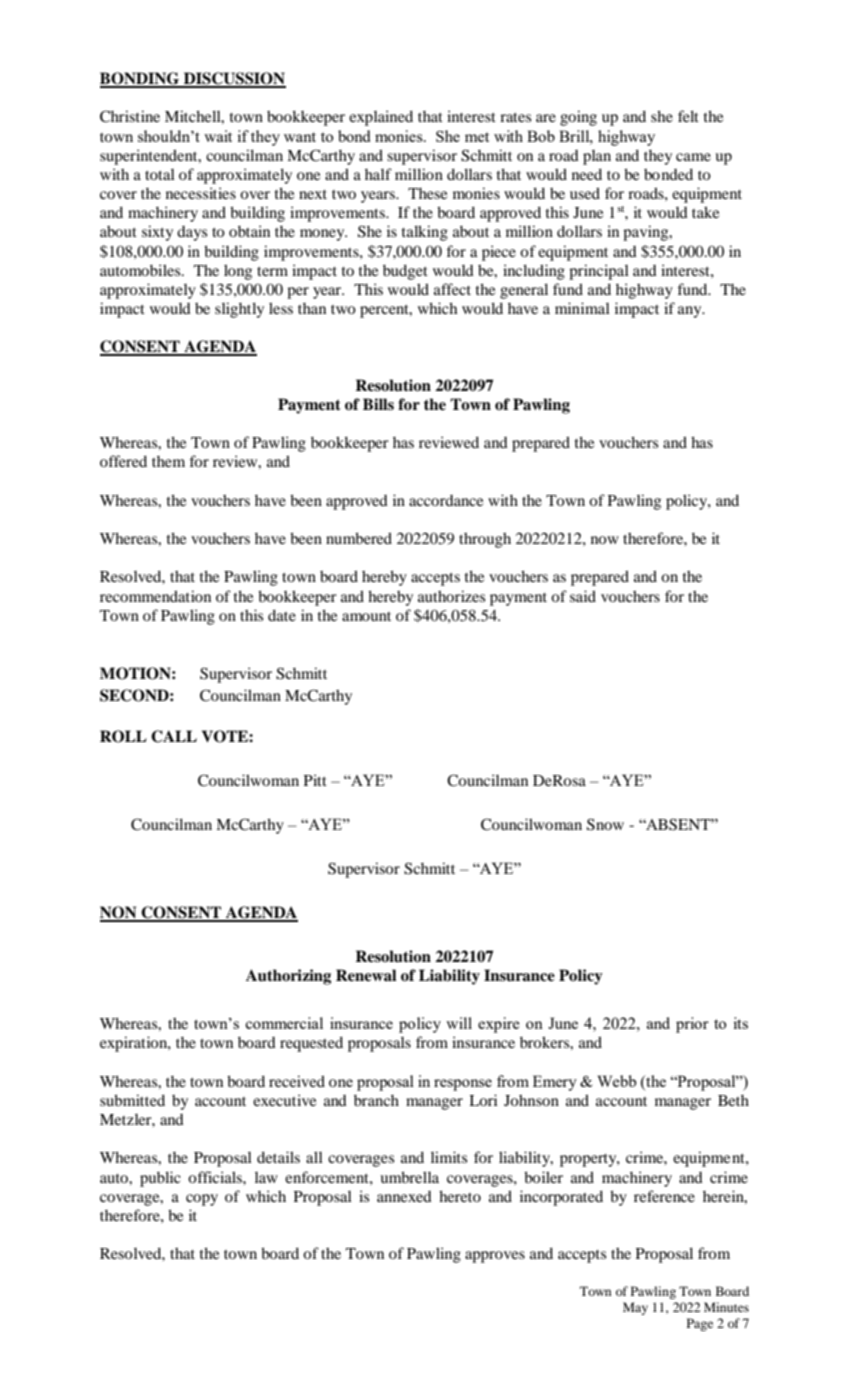  I want to click on felt, so click(688, 116).
